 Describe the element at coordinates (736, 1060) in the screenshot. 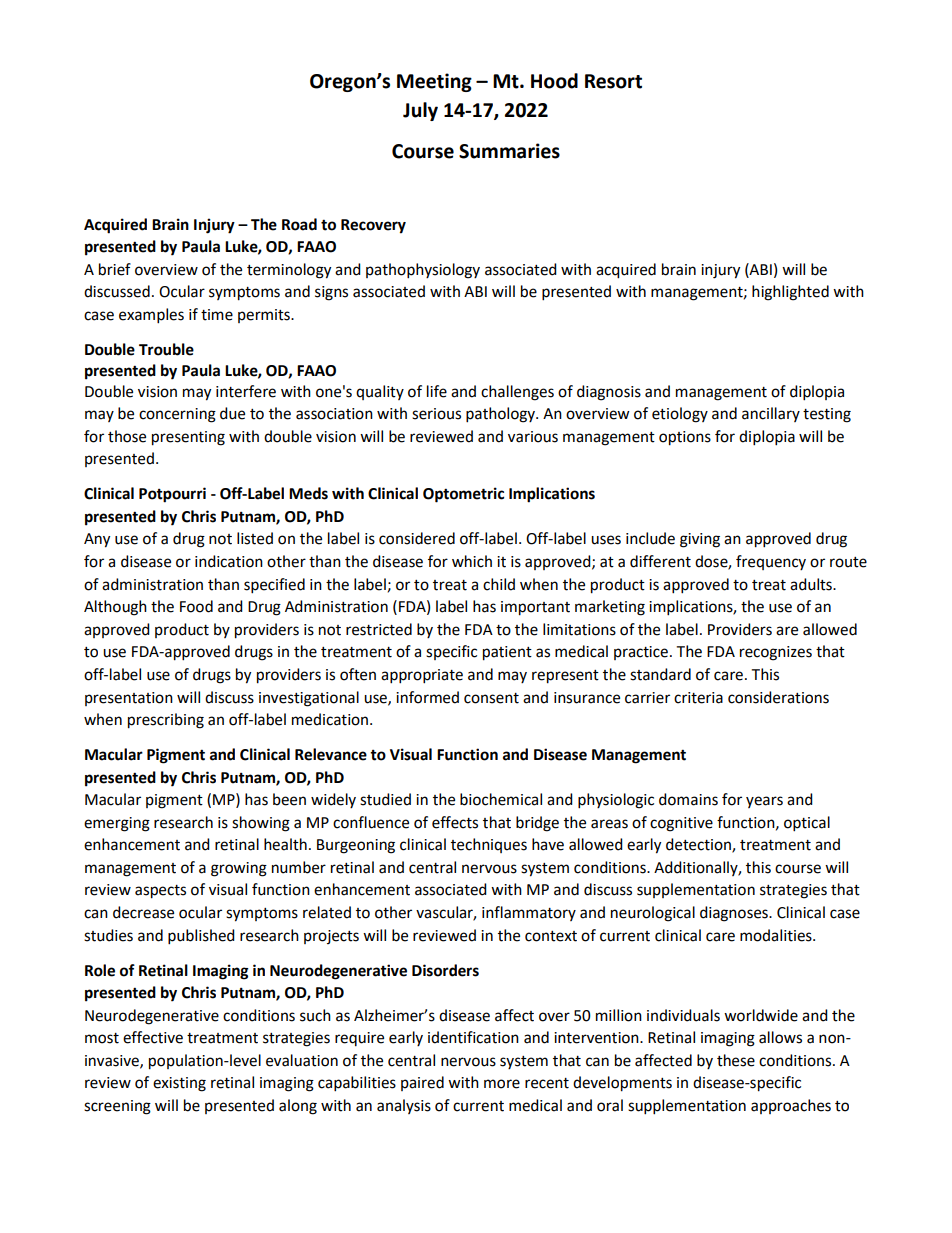

I see `these` at that location.
